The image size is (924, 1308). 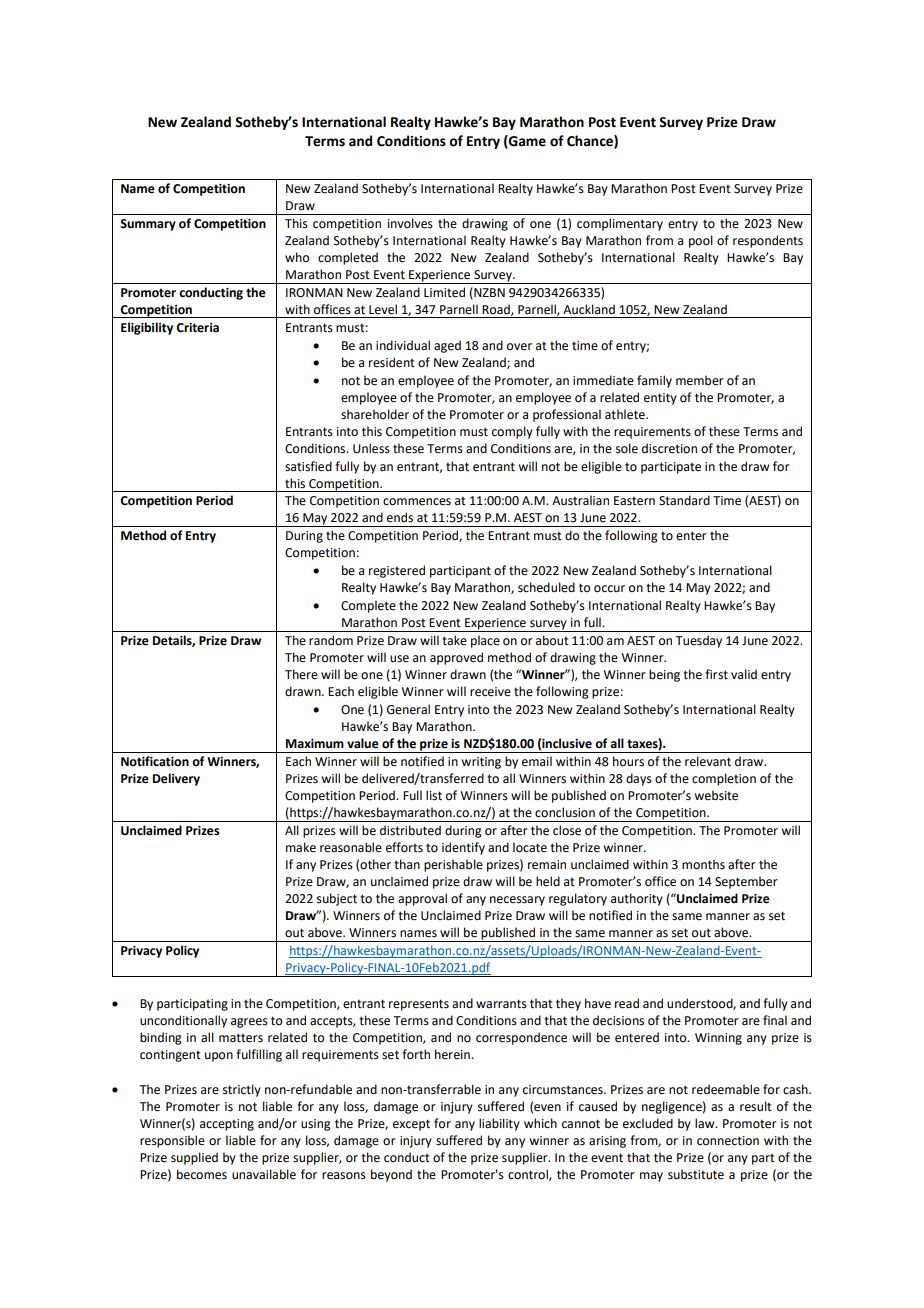 I want to click on There, so click(x=301, y=674).
